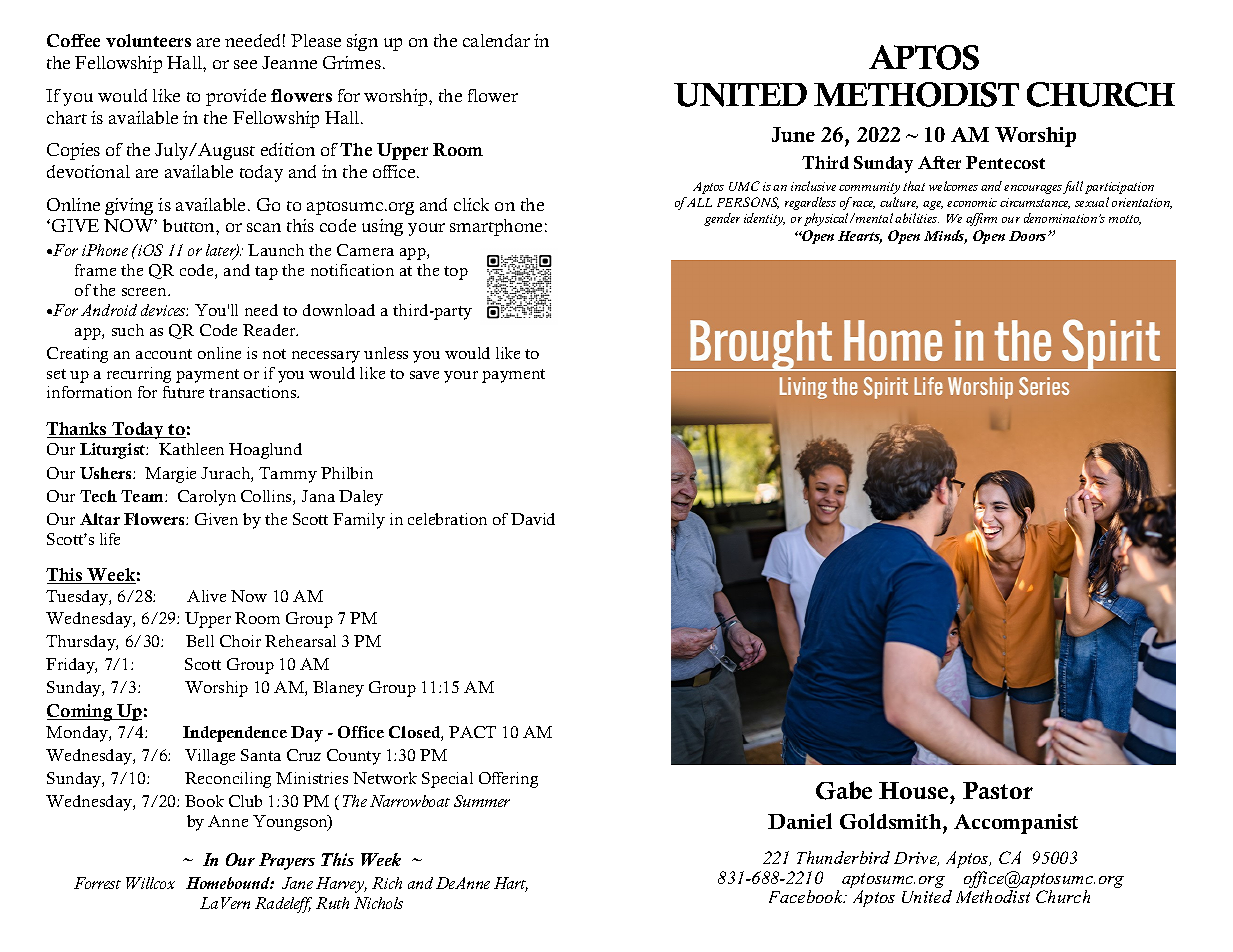 The image size is (1233, 952). What do you see at coordinates (424, 375) in the document?
I see `save` at bounding box center [424, 375].
